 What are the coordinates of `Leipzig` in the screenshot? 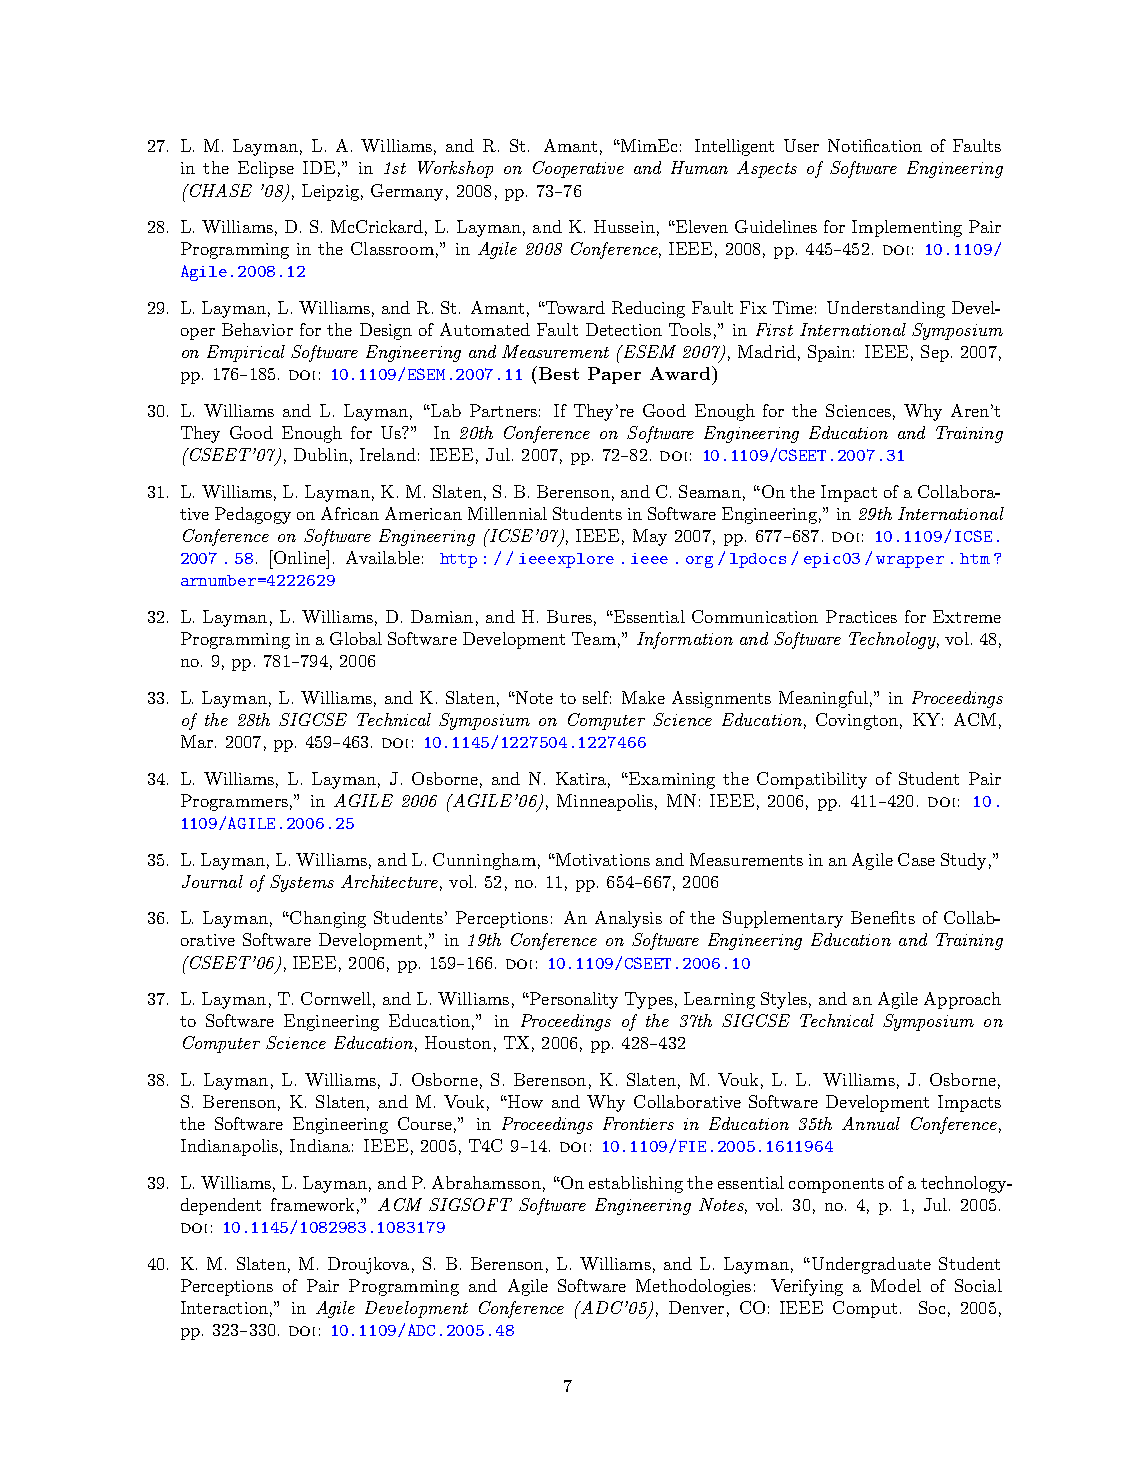 It's located at (330, 192).
